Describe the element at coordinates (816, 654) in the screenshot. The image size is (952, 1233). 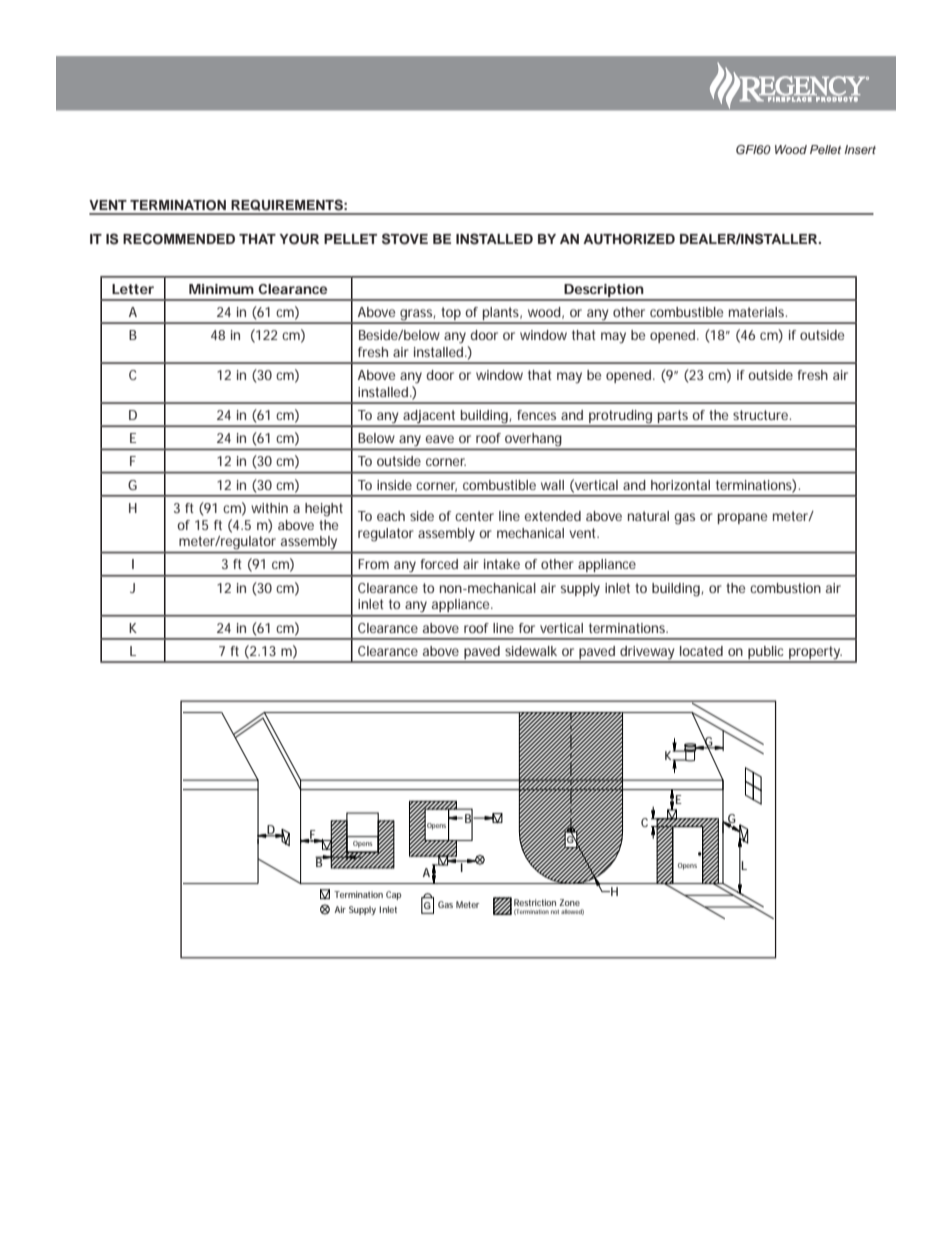
I see `property` at that location.
